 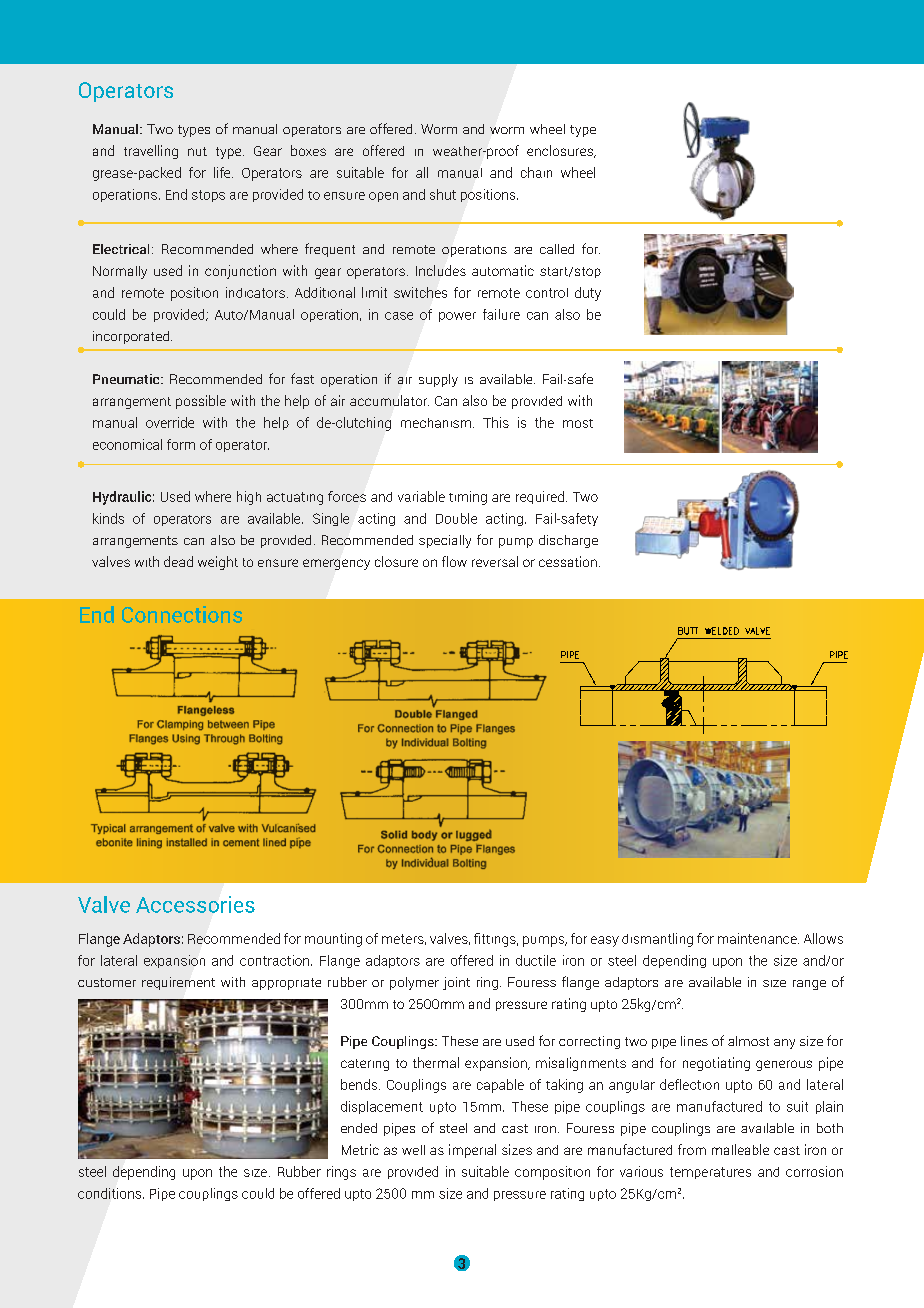 I want to click on shut, so click(x=443, y=194).
